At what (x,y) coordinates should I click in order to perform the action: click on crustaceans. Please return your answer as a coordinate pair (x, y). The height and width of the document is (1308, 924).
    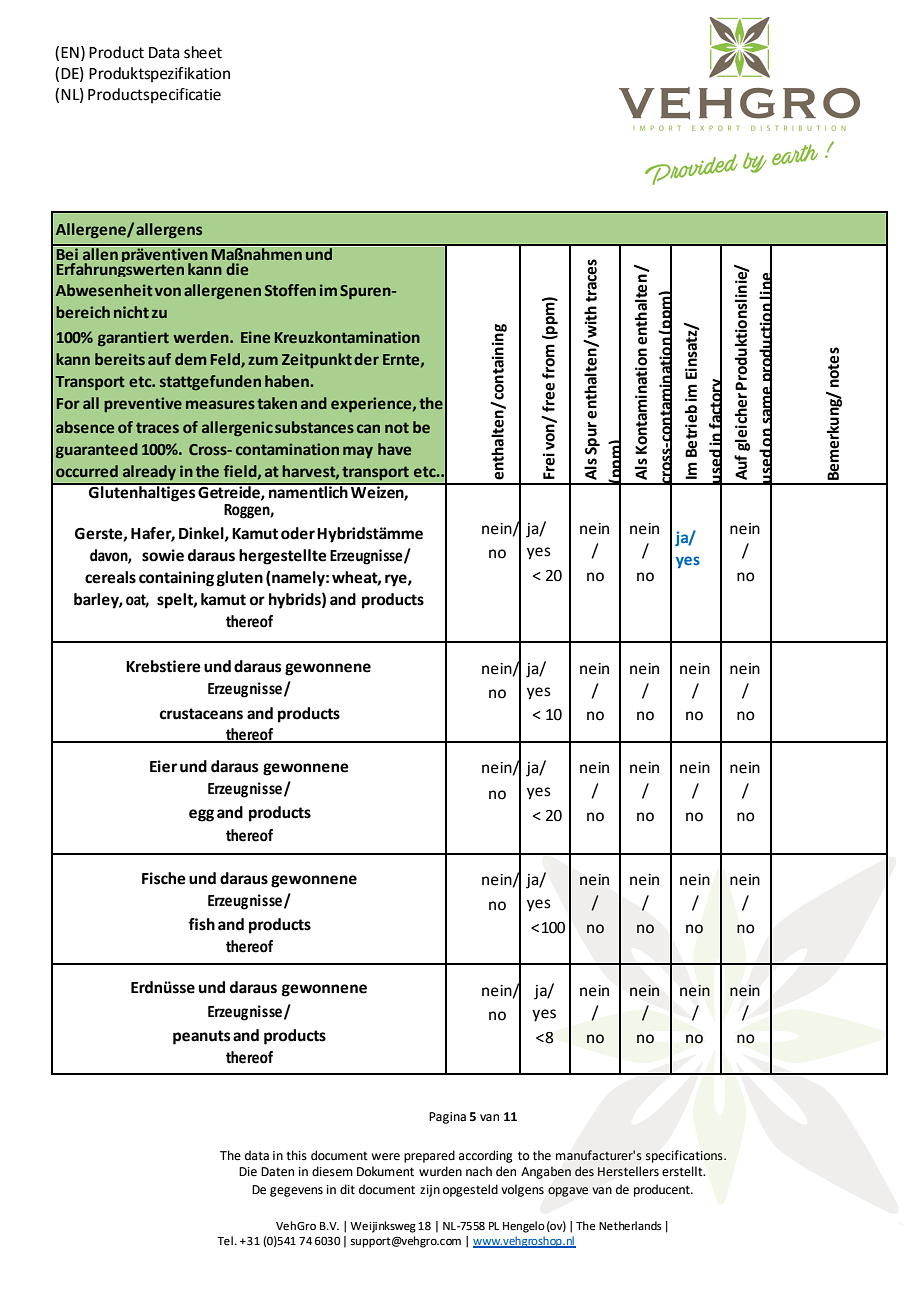
    Looking at the image, I should click on (201, 714).
